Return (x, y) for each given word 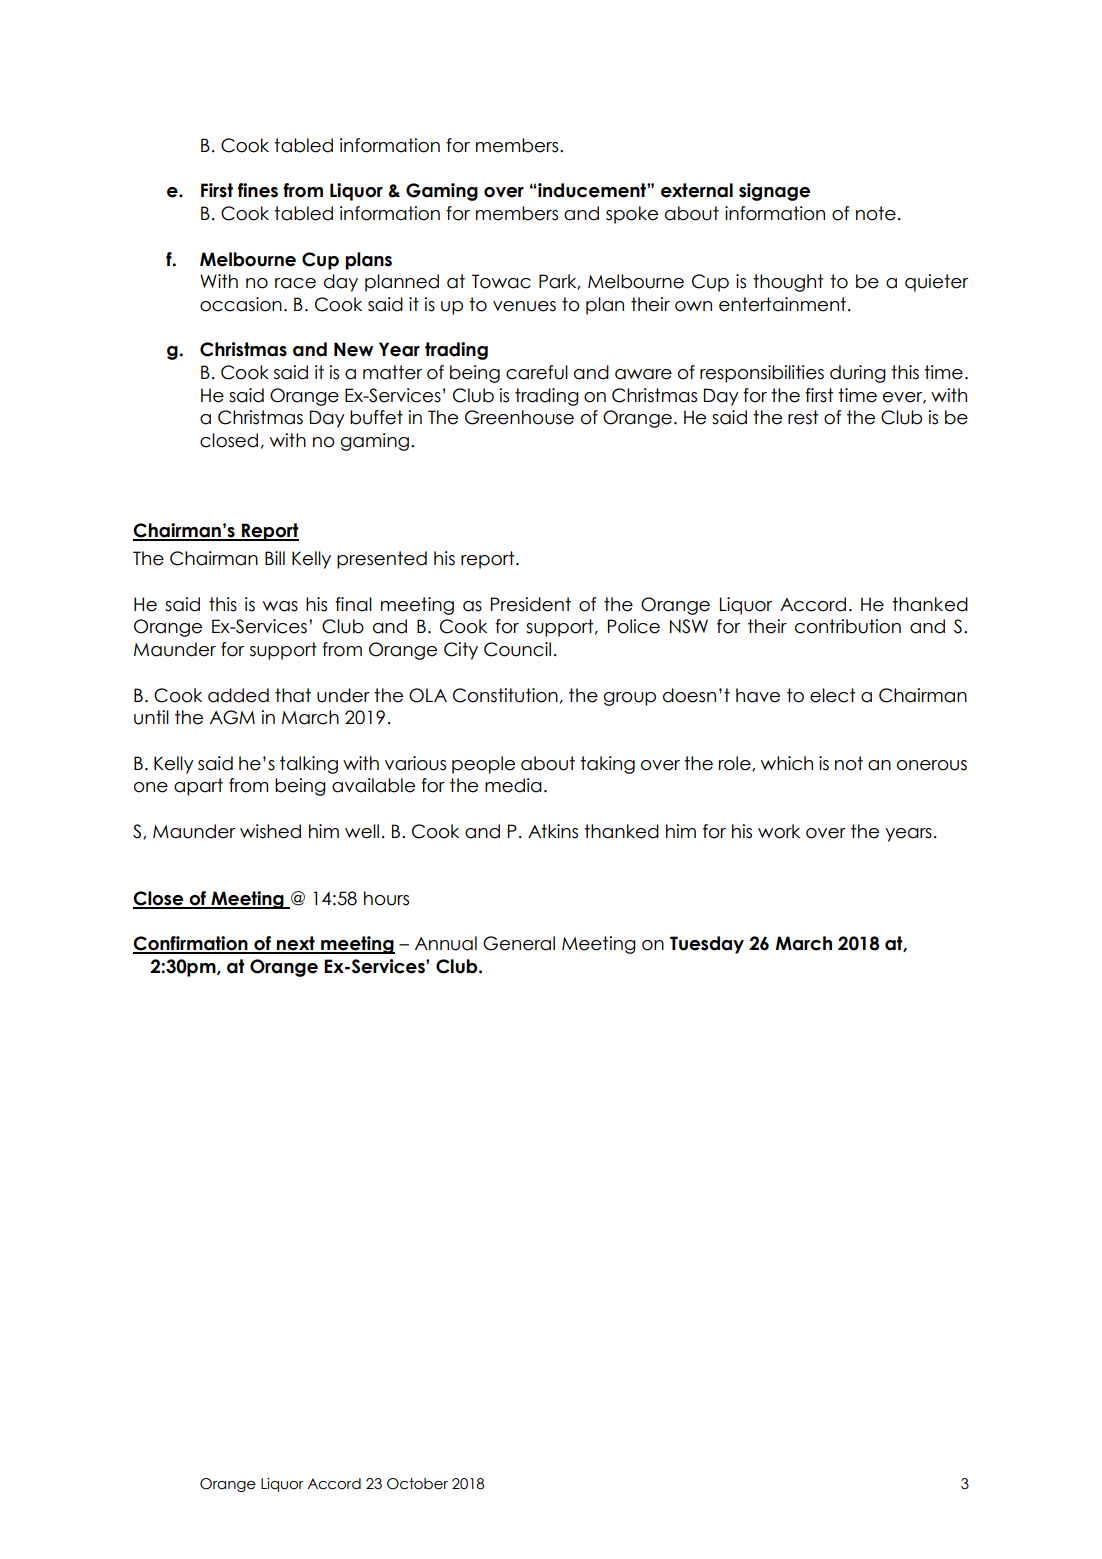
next (296, 944)
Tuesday (707, 945)
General (519, 943)
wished (270, 831)
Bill (275, 558)
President (531, 604)
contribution (848, 626)
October (417, 1484)
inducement (593, 190)
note (876, 213)
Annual (446, 943)
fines (258, 190)
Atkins (553, 831)
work (779, 831)
